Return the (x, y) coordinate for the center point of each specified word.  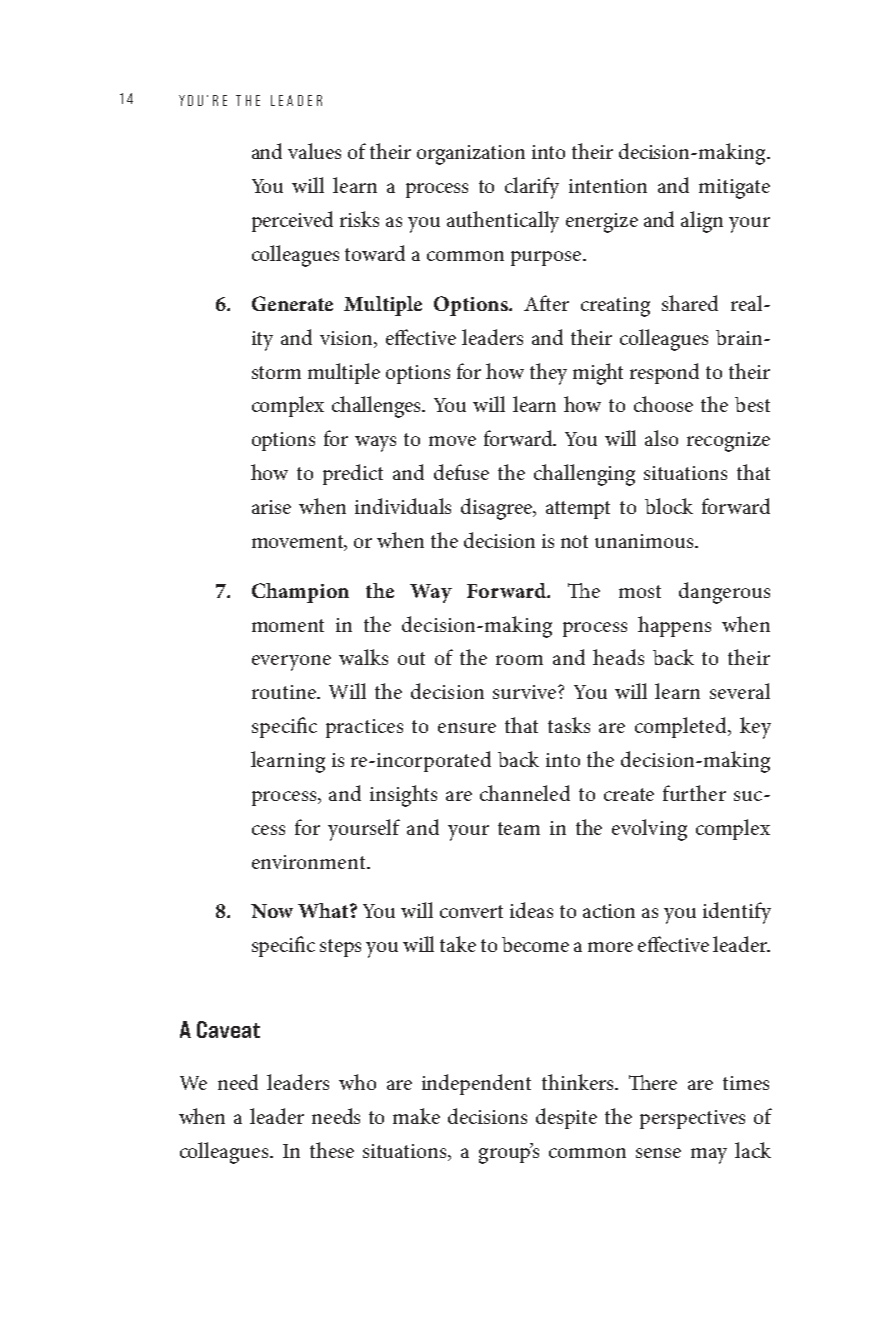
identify (737, 913)
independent (476, 1084)
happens (674, 626)
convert (471, 911)
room (519, 660)
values (314, 151)
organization (471, 155)
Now (272, 911)
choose (663, 404)
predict (353, 474)
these (332, 1150)
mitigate (734, 189)
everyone (291, 663)
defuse (461, 472)
